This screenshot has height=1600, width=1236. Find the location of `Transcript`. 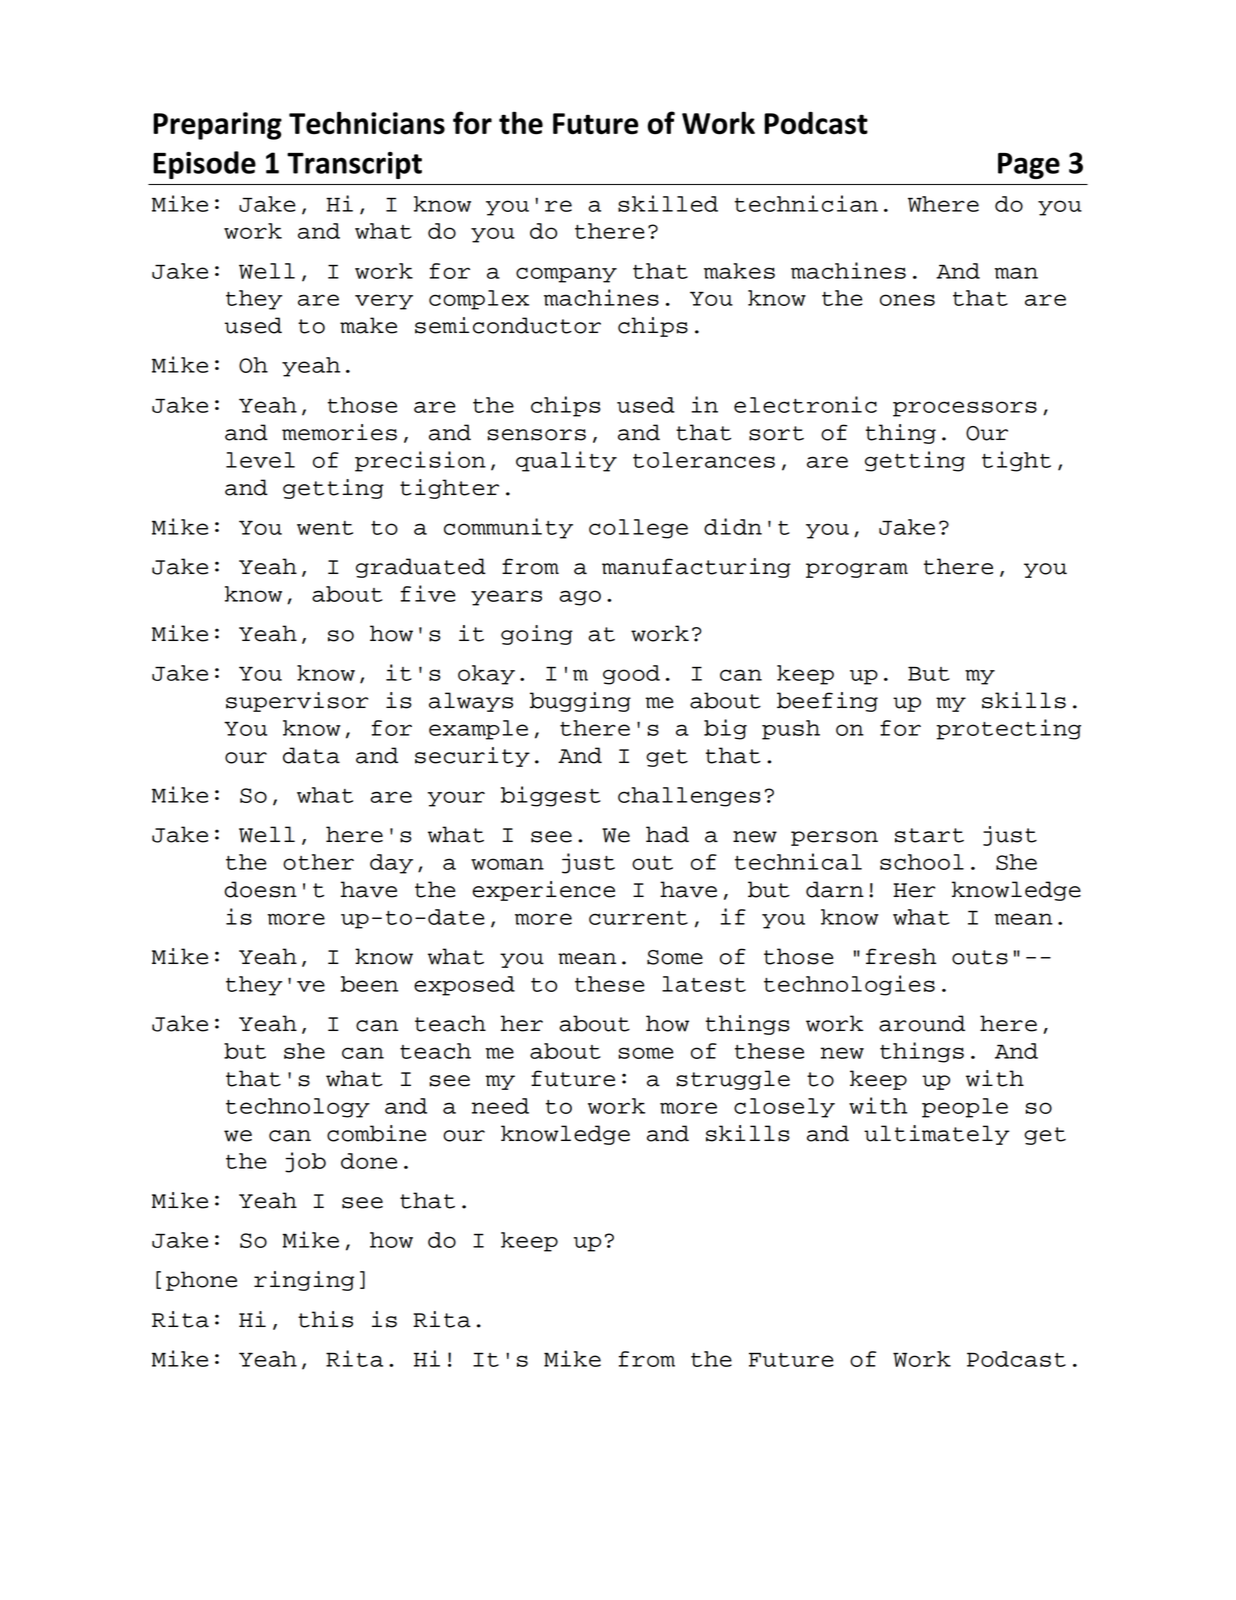

Transcript is located at coordinates (354, 165).
